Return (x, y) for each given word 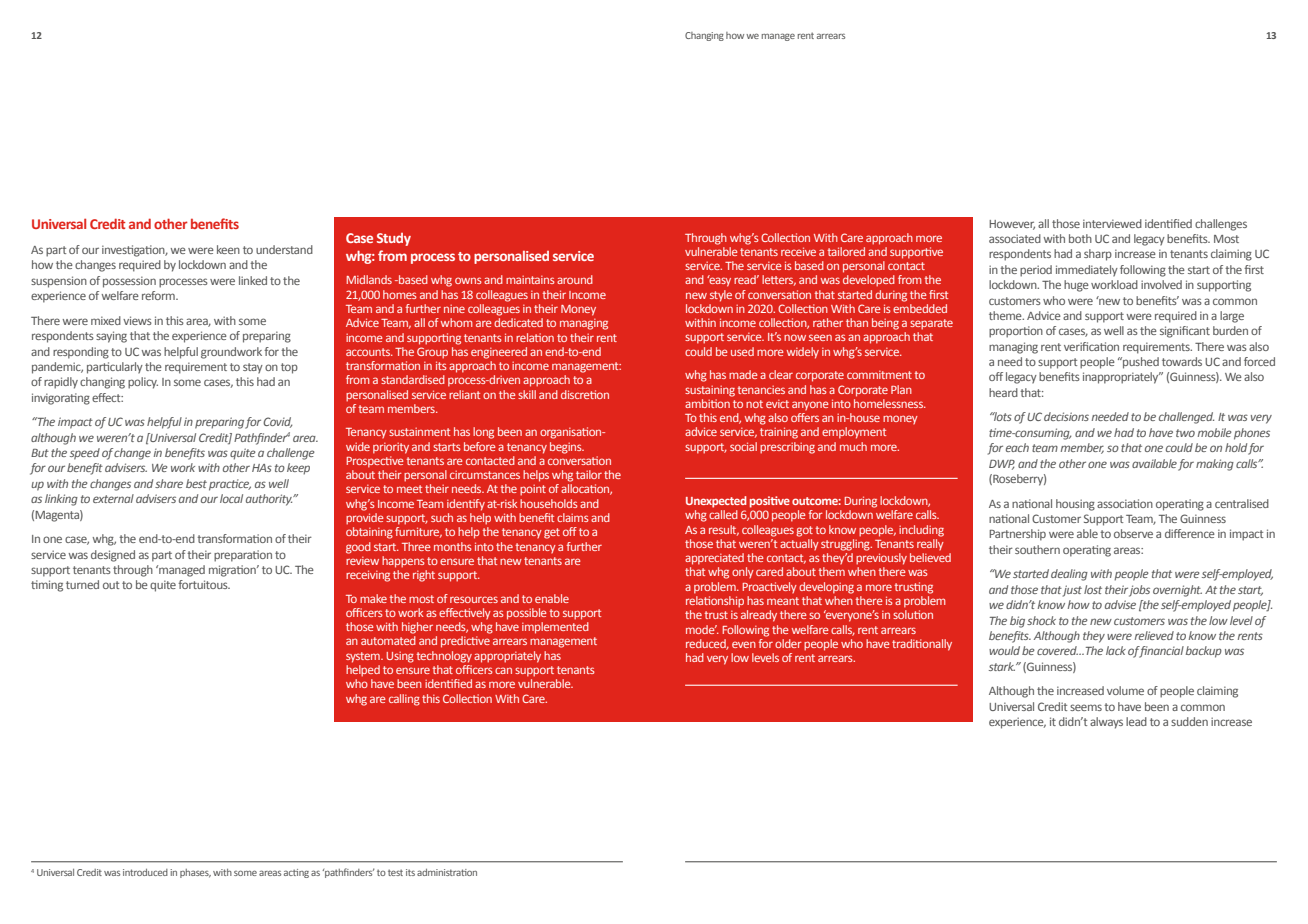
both (1080, 238)
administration (447, 872)
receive (798, 251)
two (1185, 433)
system (364, 657)
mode (701, 629)
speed (85, 454)
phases (195, 873)
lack (1116, 650)
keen (228, 249)
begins (567, 448)
